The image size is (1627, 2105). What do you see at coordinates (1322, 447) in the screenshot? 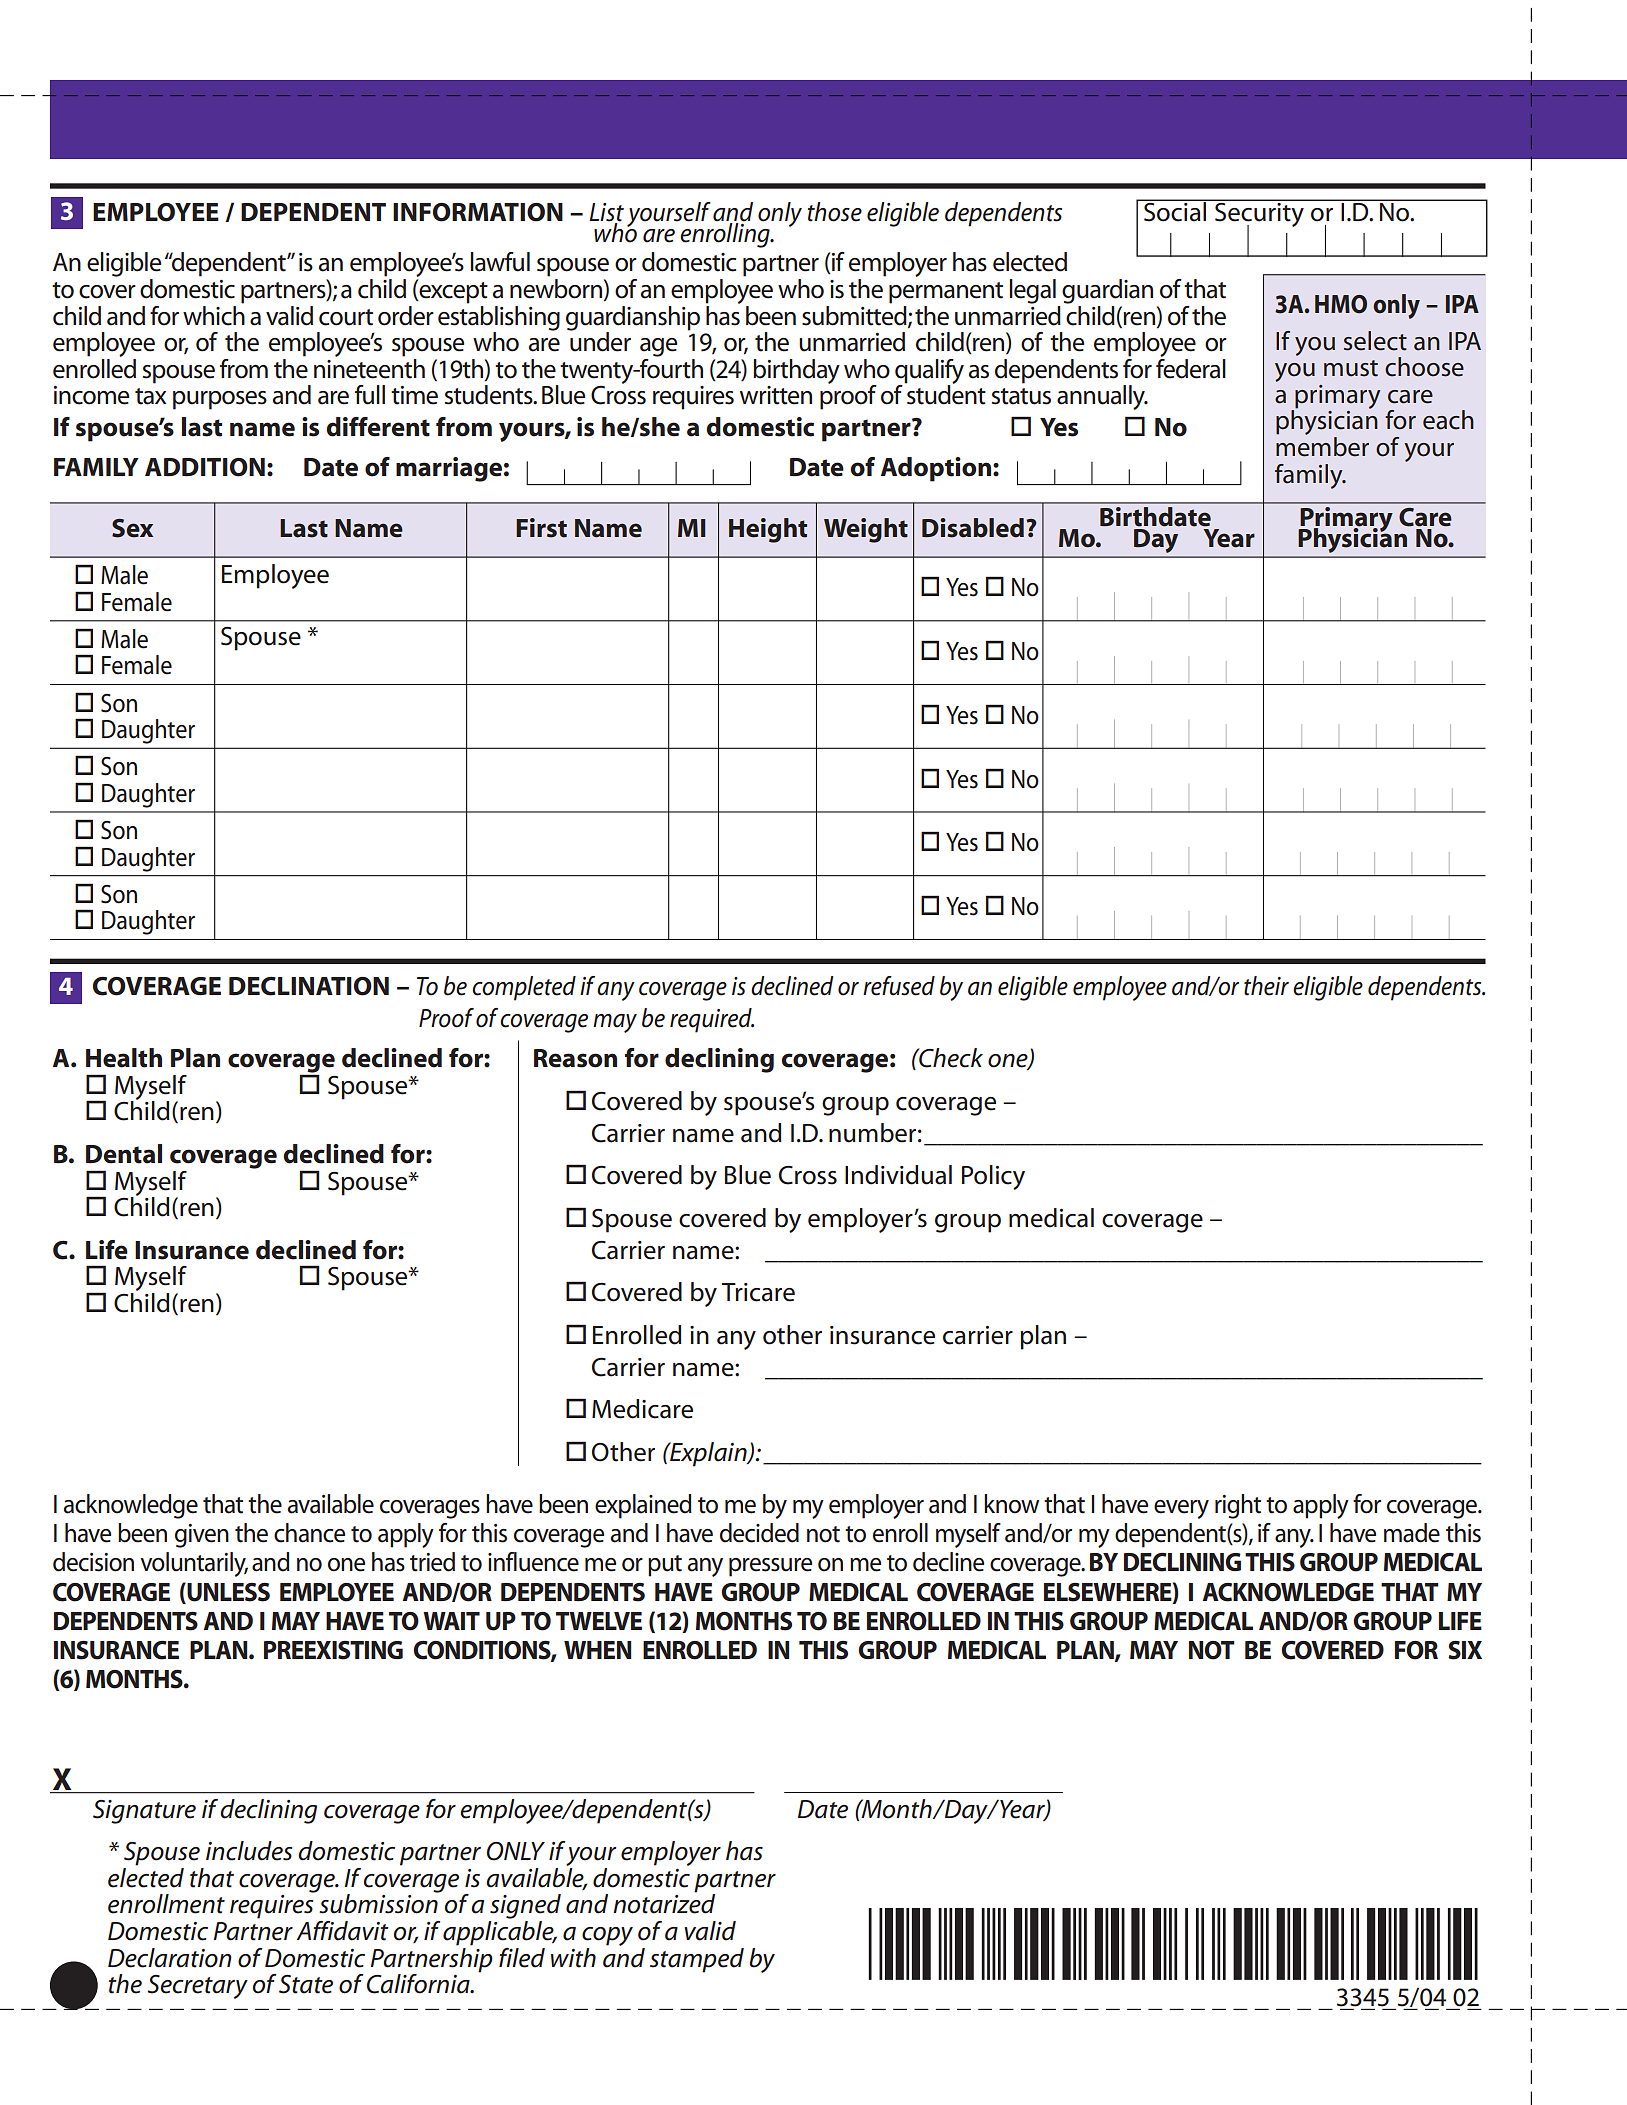
I see `member` at bounding box center [1322, 447].
